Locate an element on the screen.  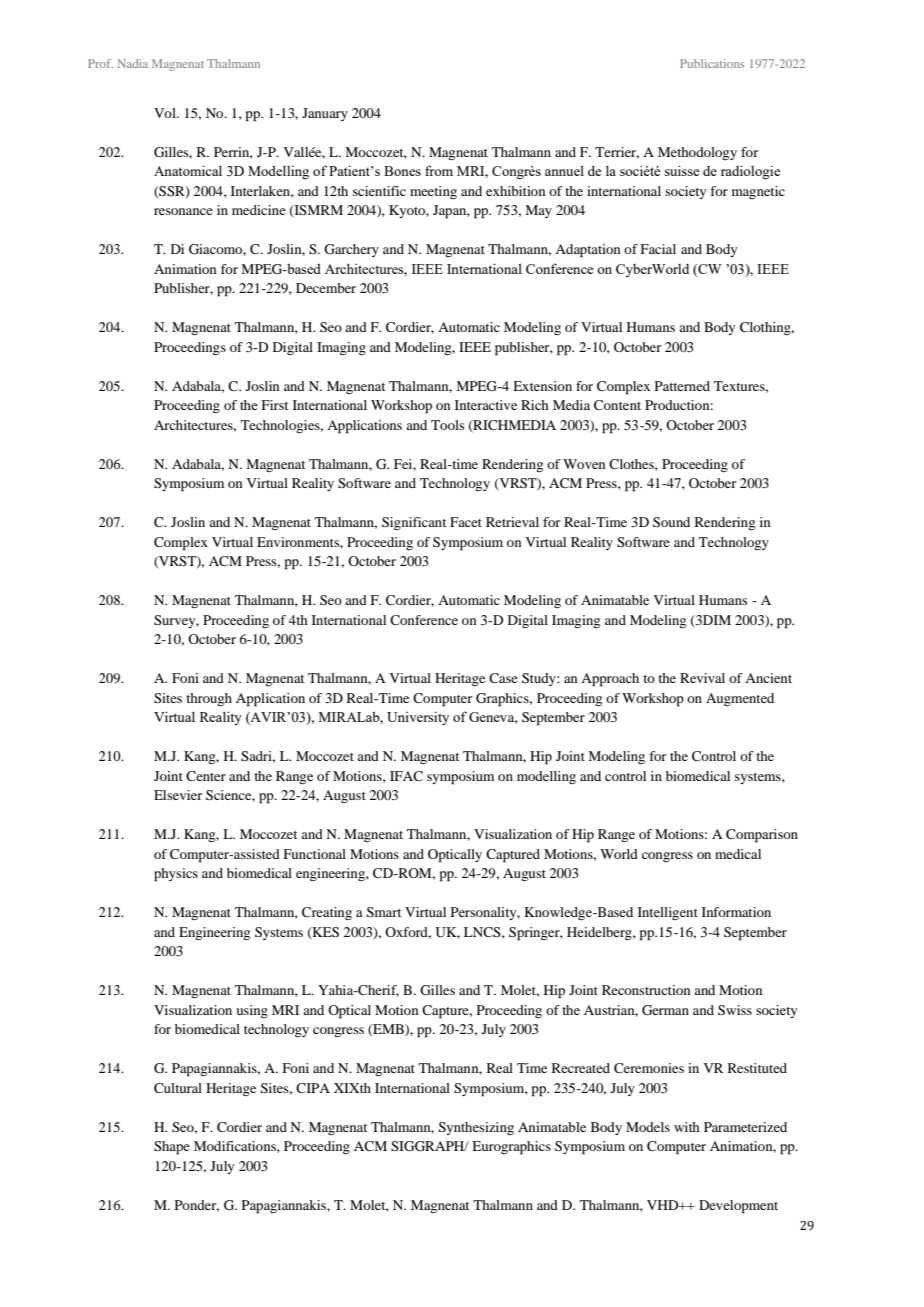
VHD is located at coordinates (664, 1205).
